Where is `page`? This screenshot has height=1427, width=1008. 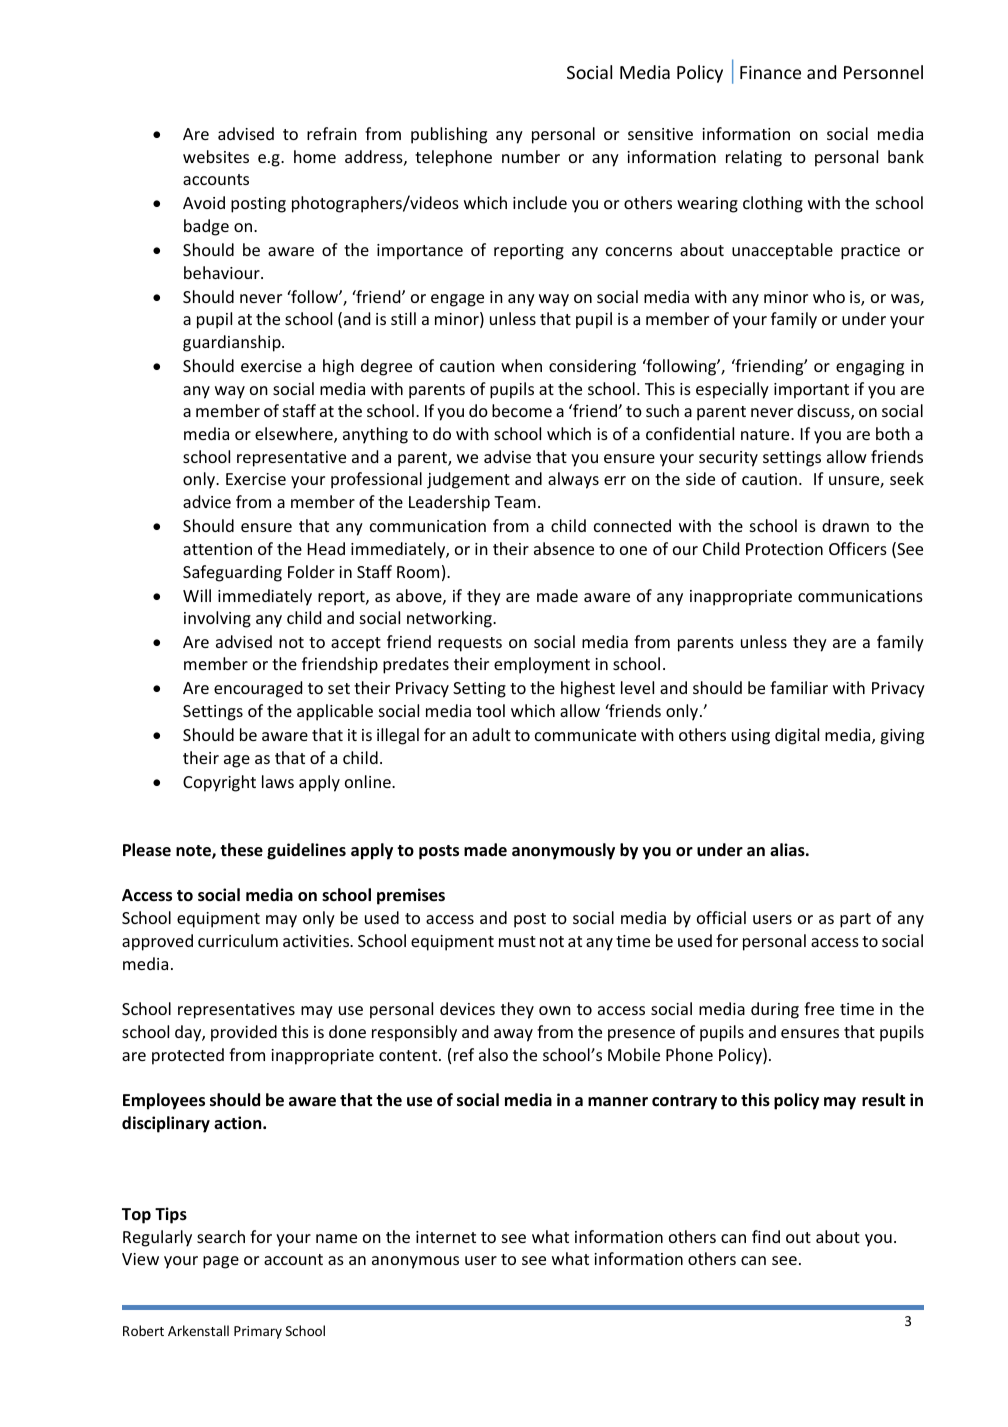 page is located at coordinates (221, 1262).
